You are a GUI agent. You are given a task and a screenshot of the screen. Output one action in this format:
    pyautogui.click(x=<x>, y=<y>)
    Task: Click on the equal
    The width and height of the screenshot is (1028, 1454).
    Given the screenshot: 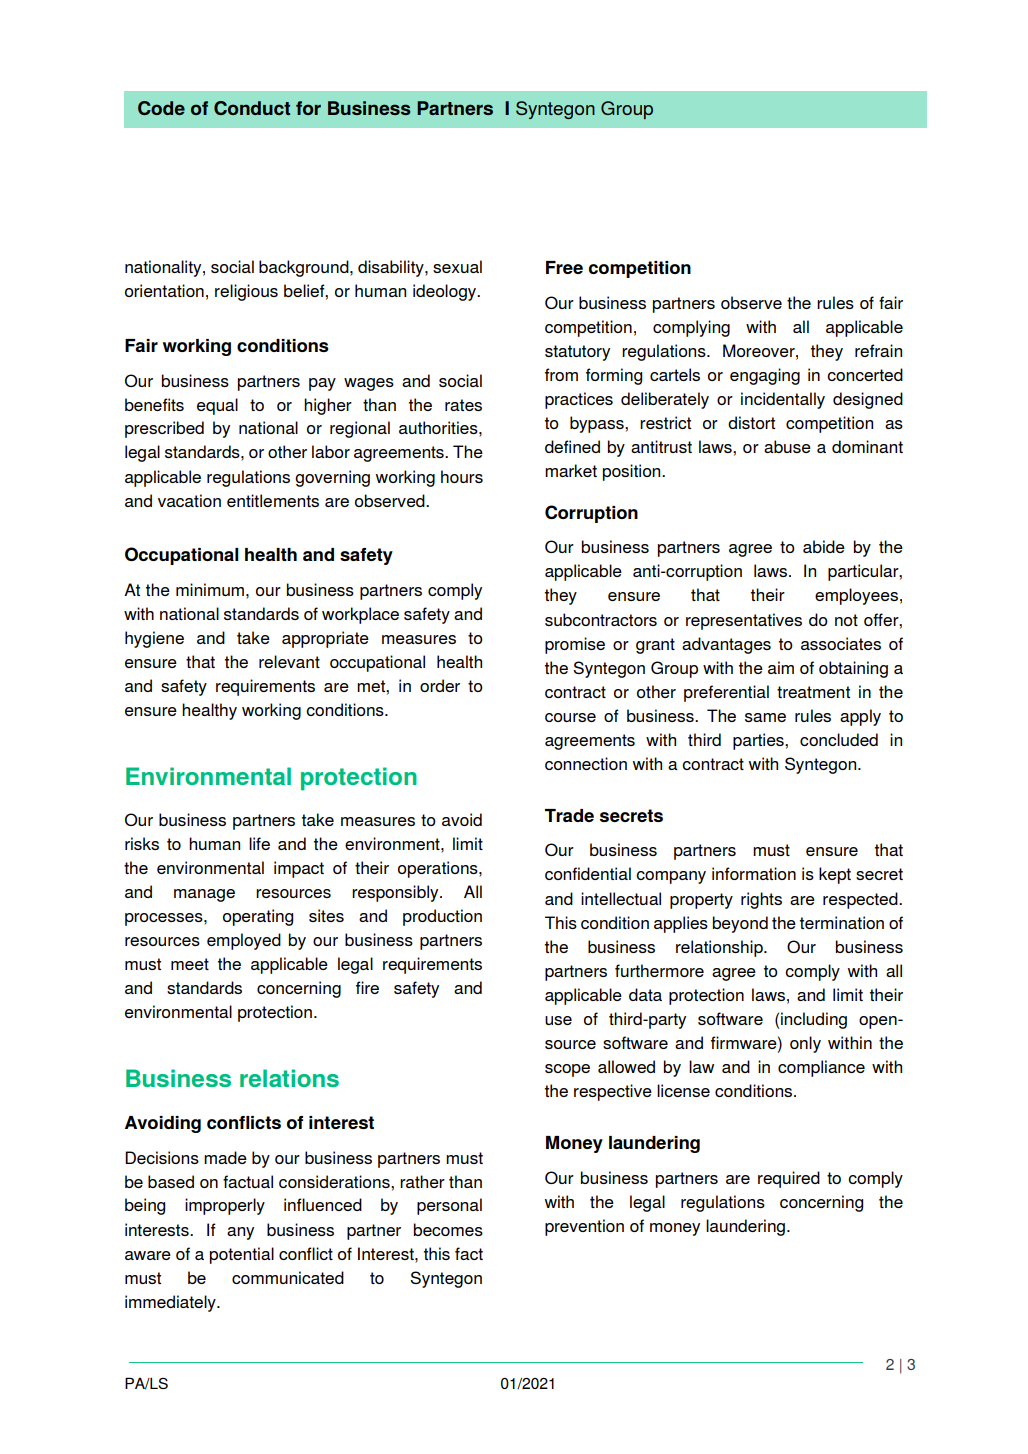 What is the action you would take?
    pyautogui.click(x=217, y=406)
